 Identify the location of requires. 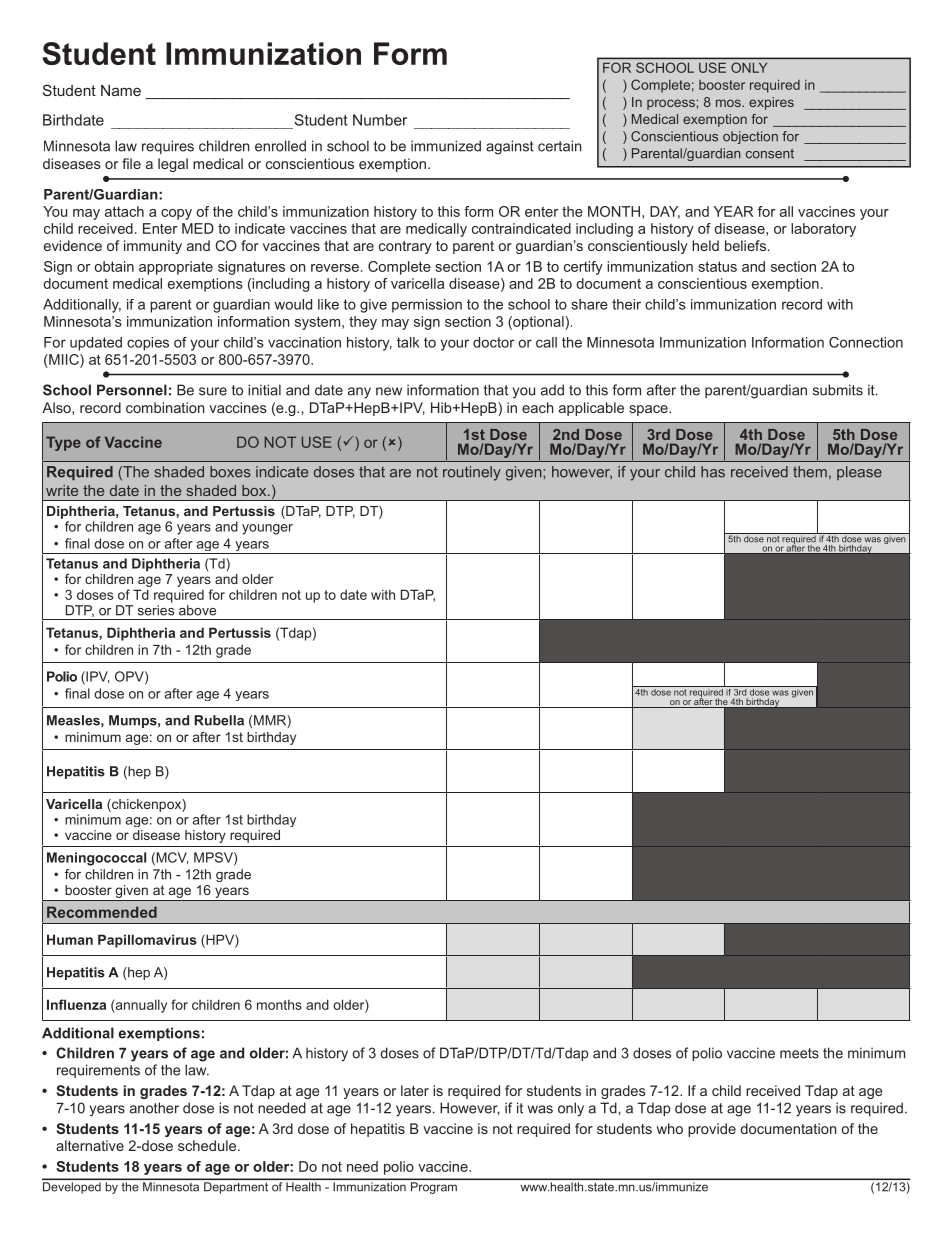
(168, 147).
